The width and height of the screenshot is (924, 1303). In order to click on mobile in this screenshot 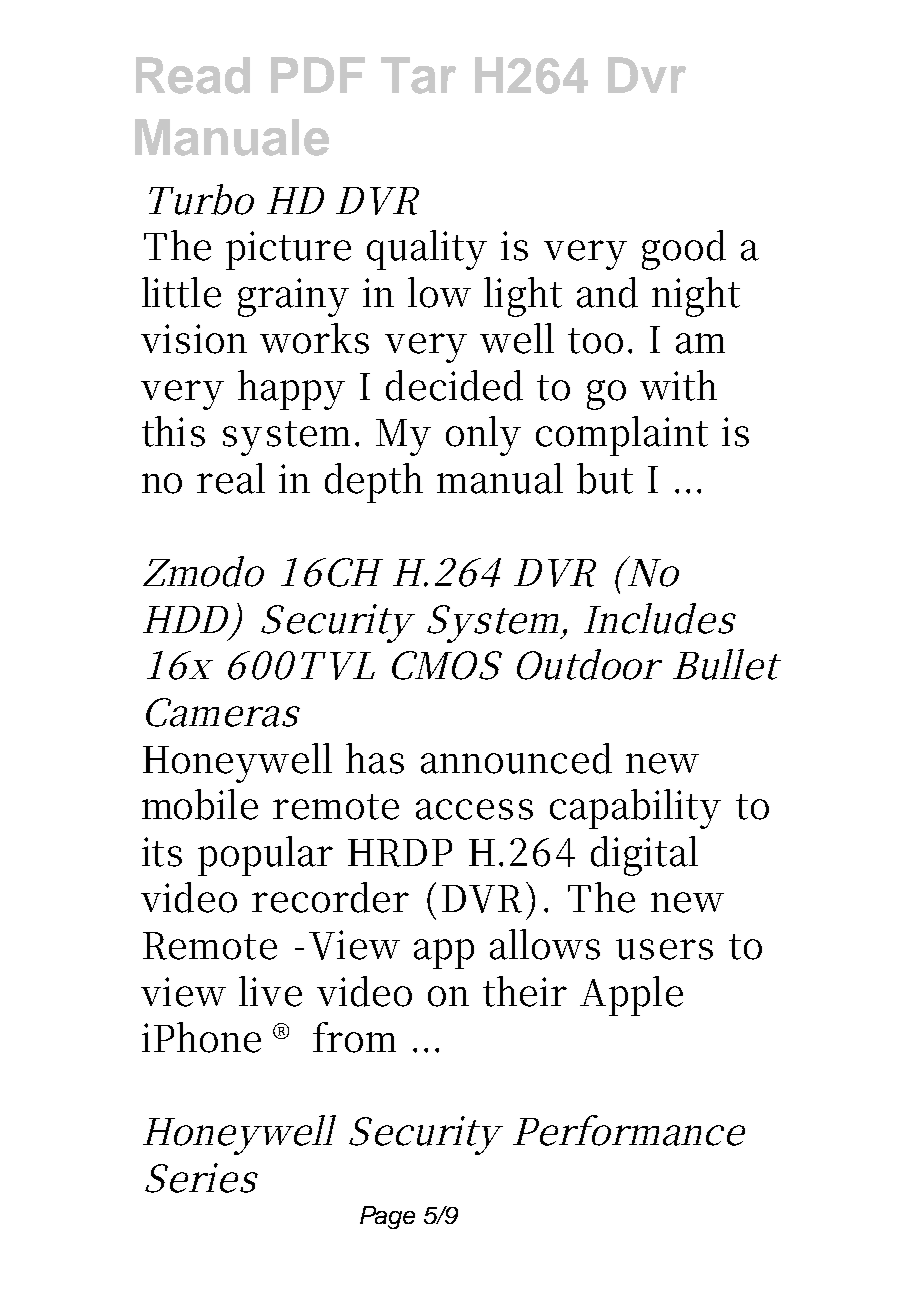, I will do `click(200, 804)`.
